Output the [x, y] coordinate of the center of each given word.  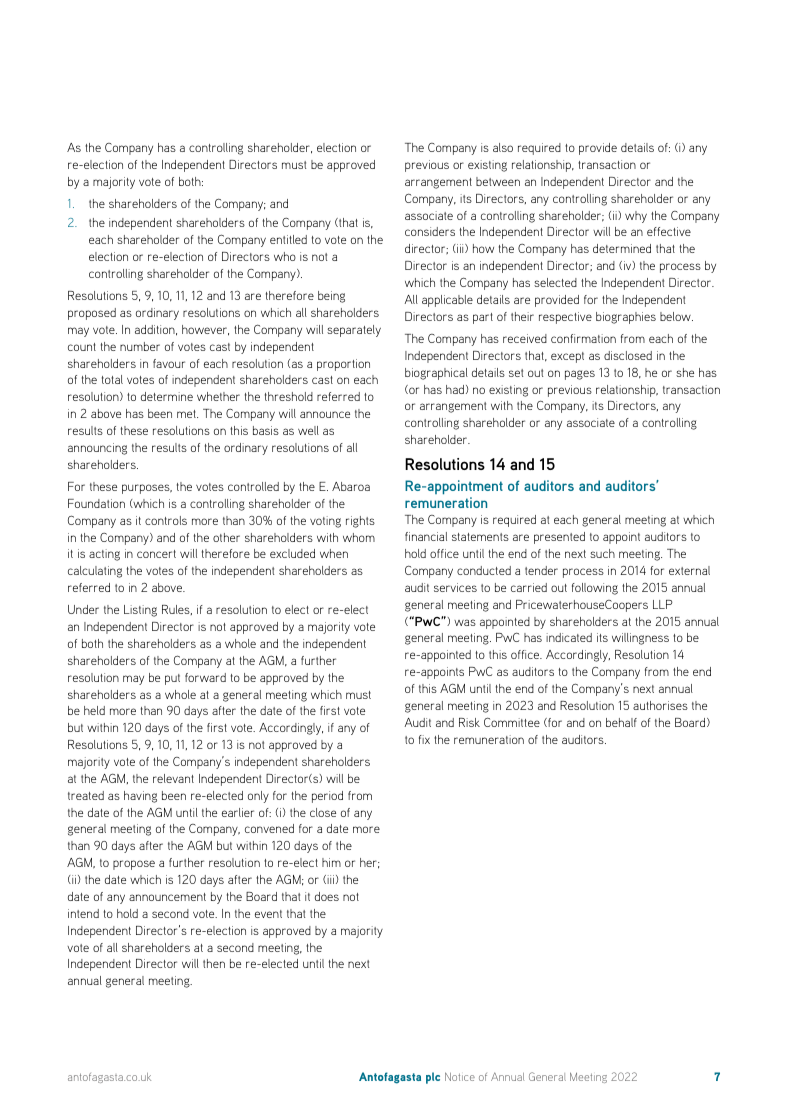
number [140, 346]
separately [354, 331]
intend [83, 913]
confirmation [583, 338]
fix [424, 739]
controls [166, 520]
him [331, 862]
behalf [621, 722]
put [172, 679]
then [214, 963]
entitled [288, 239]
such [602, 553]
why [636, 217]
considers [430, 231]
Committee [512, 722]
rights [360, 522]
